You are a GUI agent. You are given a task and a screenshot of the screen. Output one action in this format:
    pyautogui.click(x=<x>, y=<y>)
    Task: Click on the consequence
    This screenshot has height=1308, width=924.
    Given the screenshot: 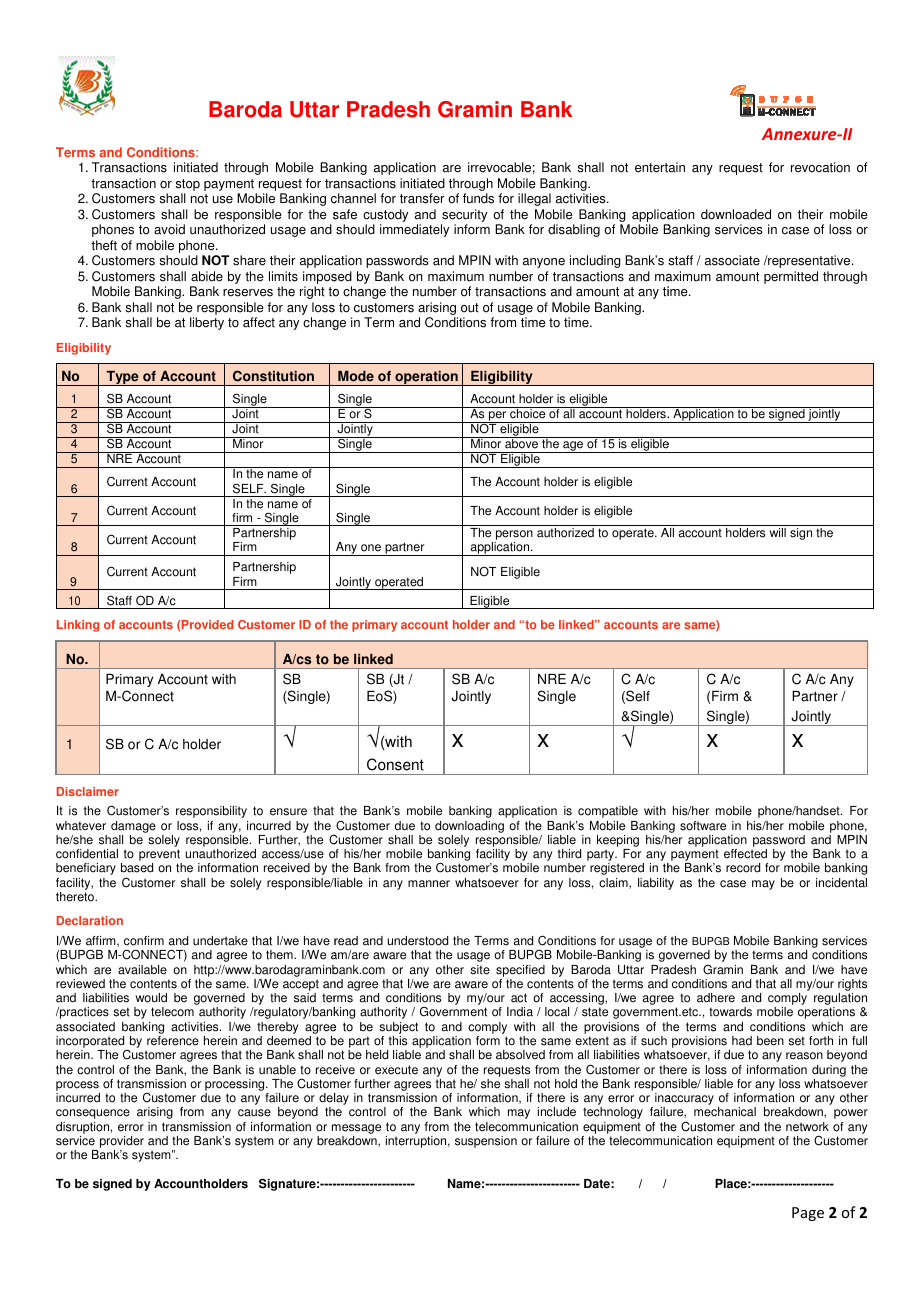 What is the action you would take?
    pyautogui.click(x=93, y=1114)
